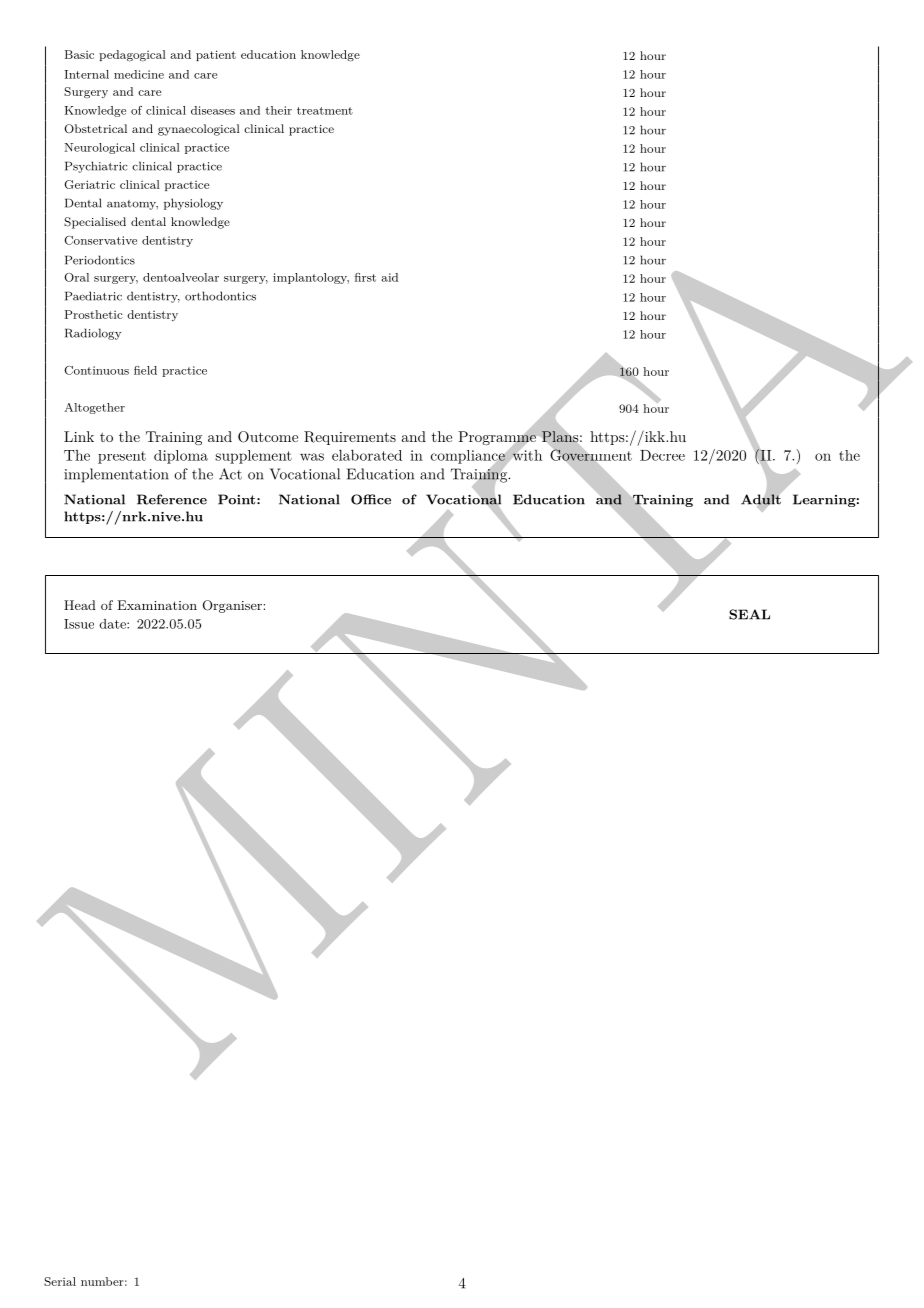 This image has height=1308, width=924. What do you see at coordinates (139, 74) in the image?
I see `medicine` at bounding box center [139, 74].
